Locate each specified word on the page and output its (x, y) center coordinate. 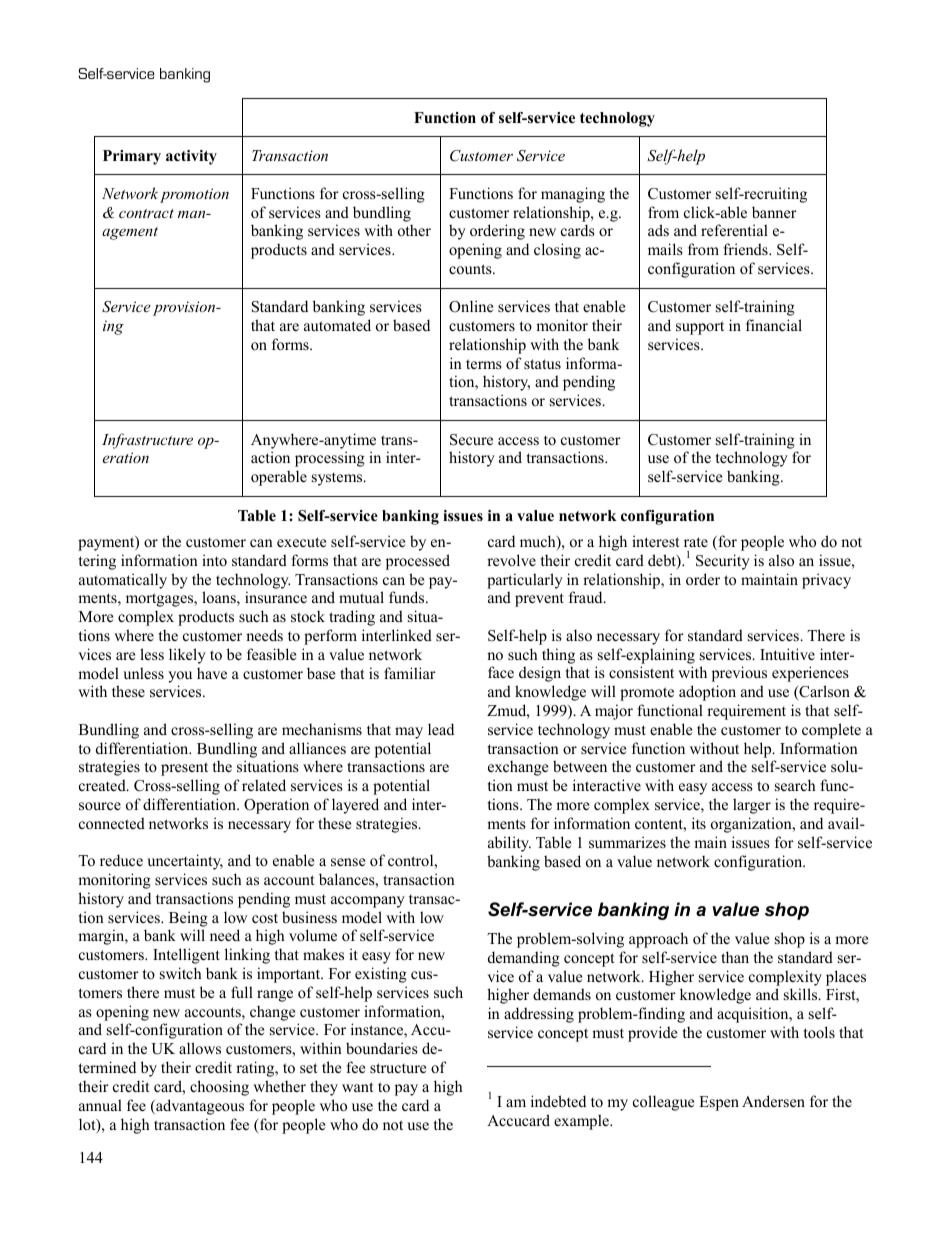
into (214, 560)
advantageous (199, 1107)
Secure (471, 440)
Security (723, 562)
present (184, 769)
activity (191, 157)
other (414, 230)
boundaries (382, 1048)
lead (441, 729)
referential (734, 230)
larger (752, 806)
